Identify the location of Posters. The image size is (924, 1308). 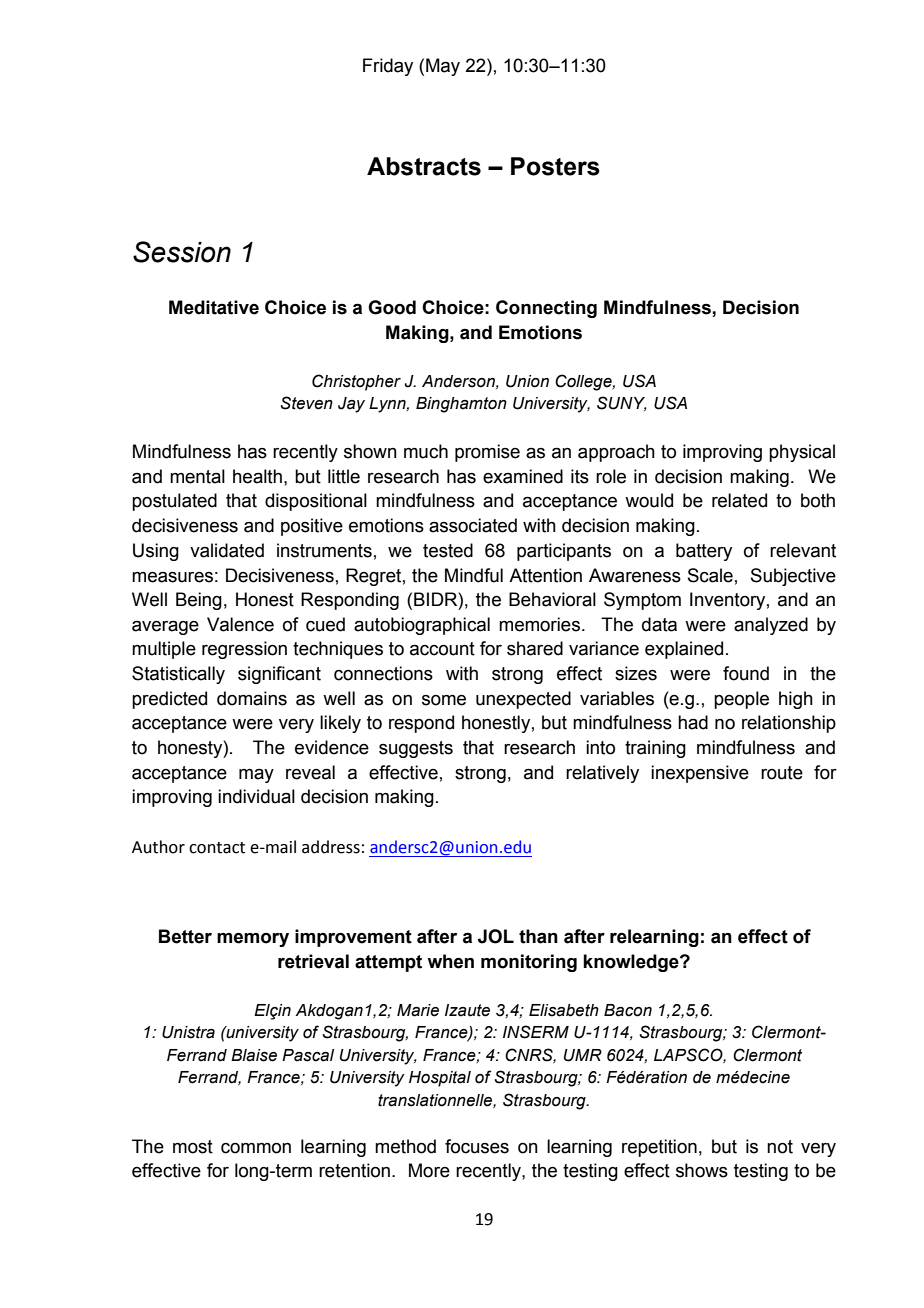
(555, 166).
